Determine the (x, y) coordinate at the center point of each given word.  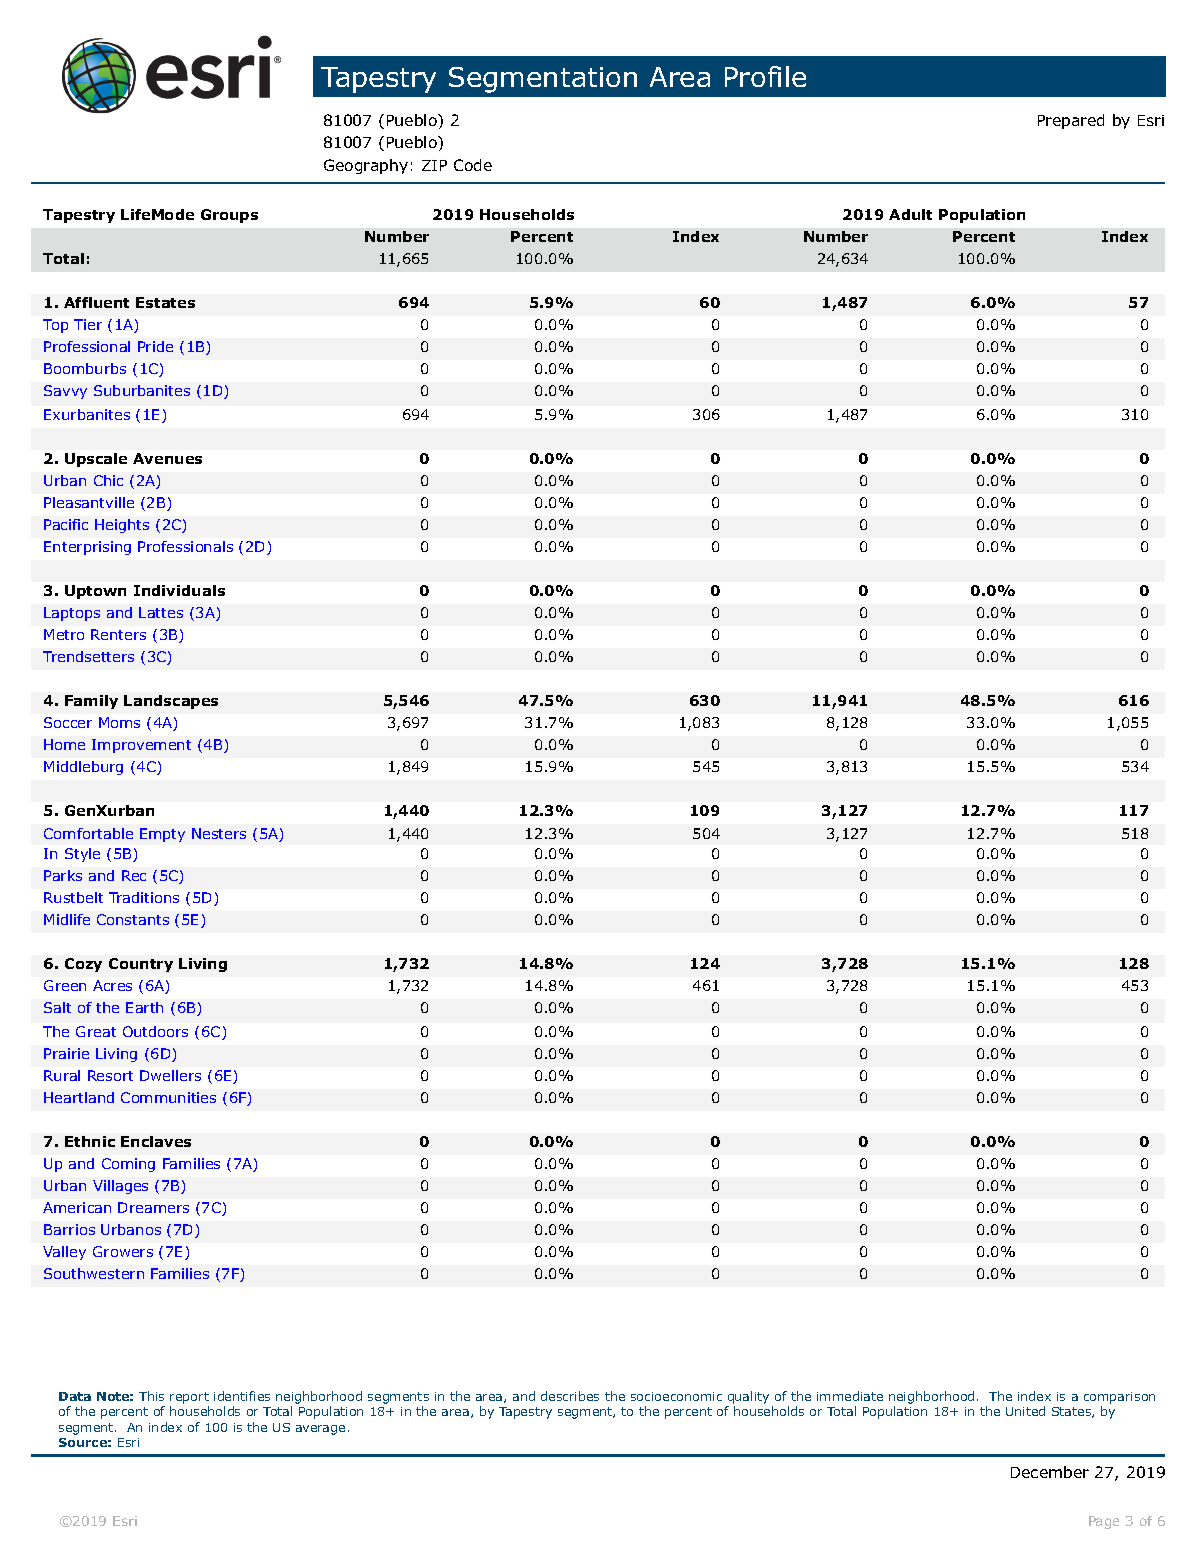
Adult (910, 214)
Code (473, 165)
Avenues (167, 458)
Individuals (179, 590)
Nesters (219, 833)
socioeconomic (676, 1396)
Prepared (1071, 121)
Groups (229, 216)
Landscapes (171, 702)
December (1050, 1472)
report (189, 1398)
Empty (162, 835)
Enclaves (156, 1141)
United (1025, 1411)
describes (570, 1396)
